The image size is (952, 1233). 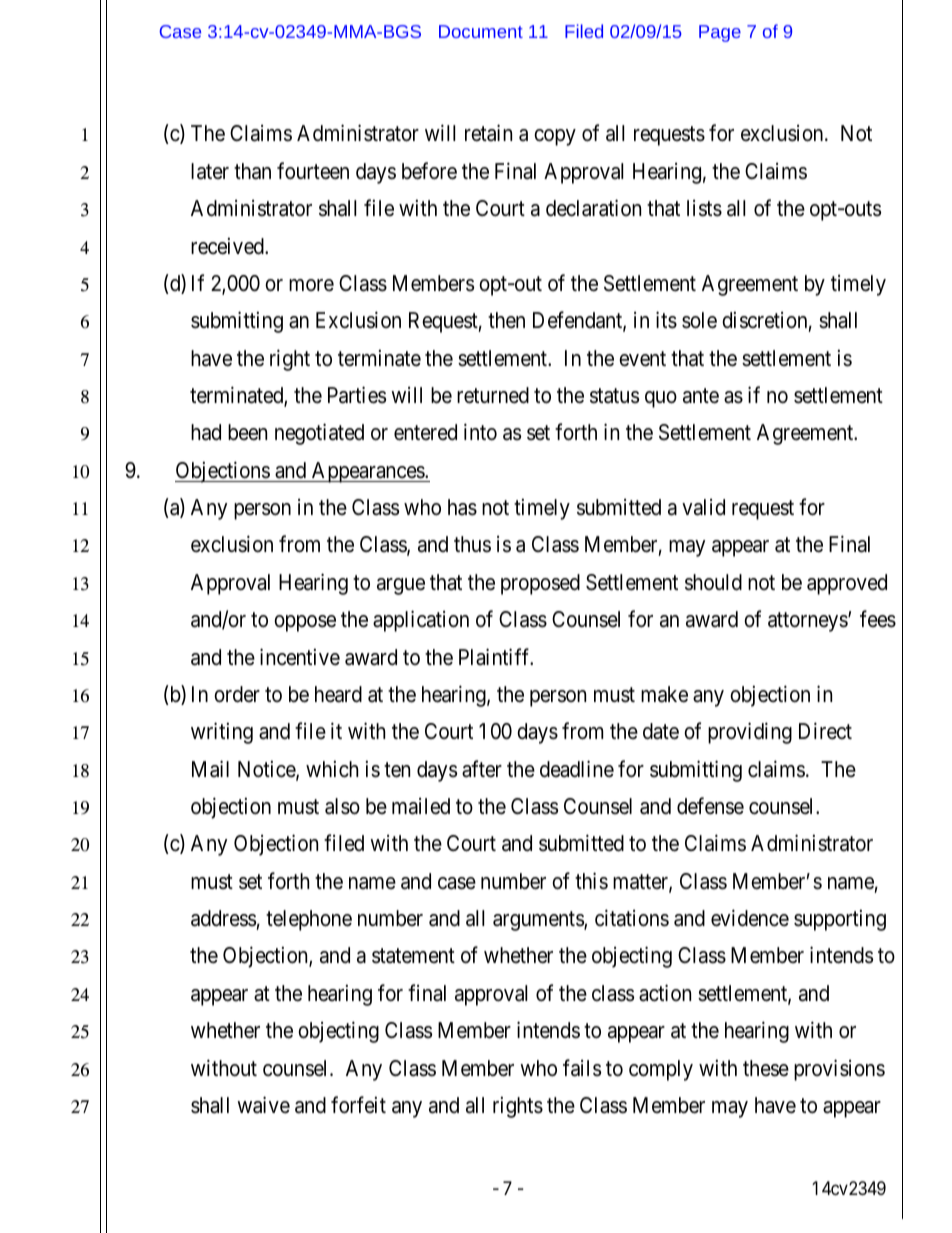 What do you see at coordinates (313, 171) in the page?
I see `fourteen` at bounding box center [313, 171].
